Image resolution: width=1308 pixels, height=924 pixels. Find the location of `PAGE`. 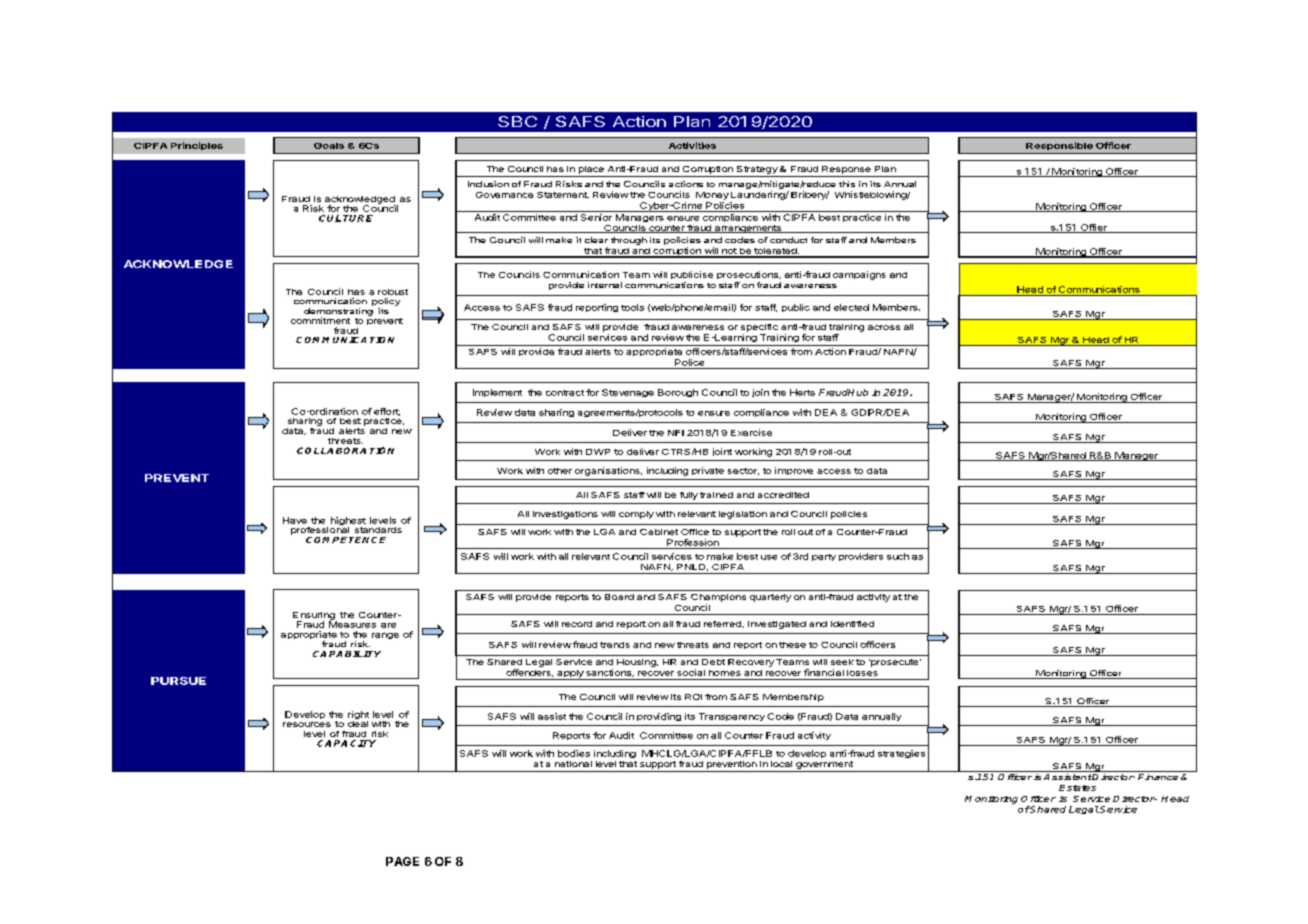

PAGE is located at coordinates (402, 861).
